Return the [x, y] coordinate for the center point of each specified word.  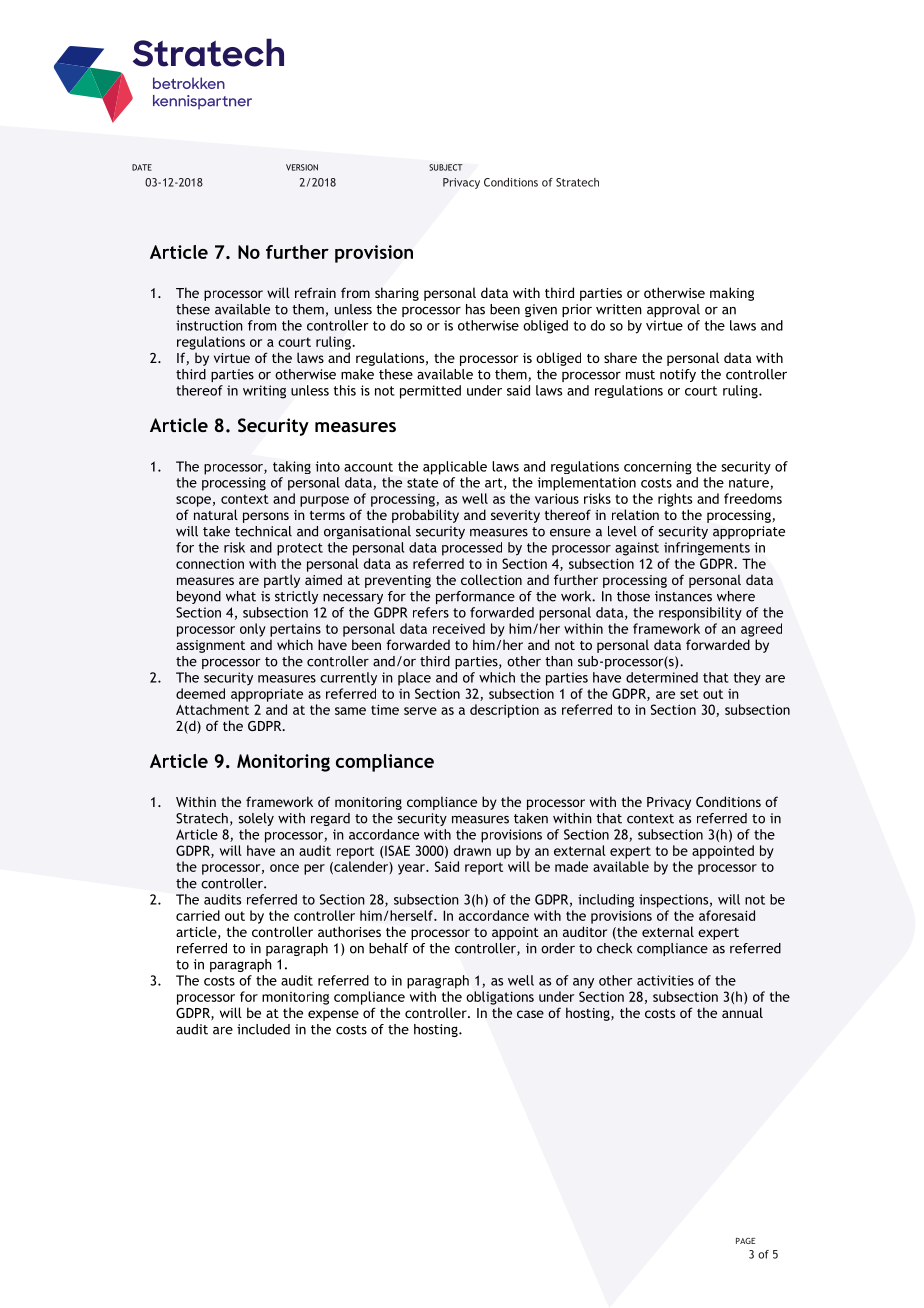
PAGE [745, 1241]
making [732, 294]
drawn [472, 850]
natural [216, 514]
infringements [707, 549]
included [263, 1029]
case [530, 1014]
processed [472, 549]
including [606, 901]
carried [198, 915]
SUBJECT [446, 167]
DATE [142, 167]
